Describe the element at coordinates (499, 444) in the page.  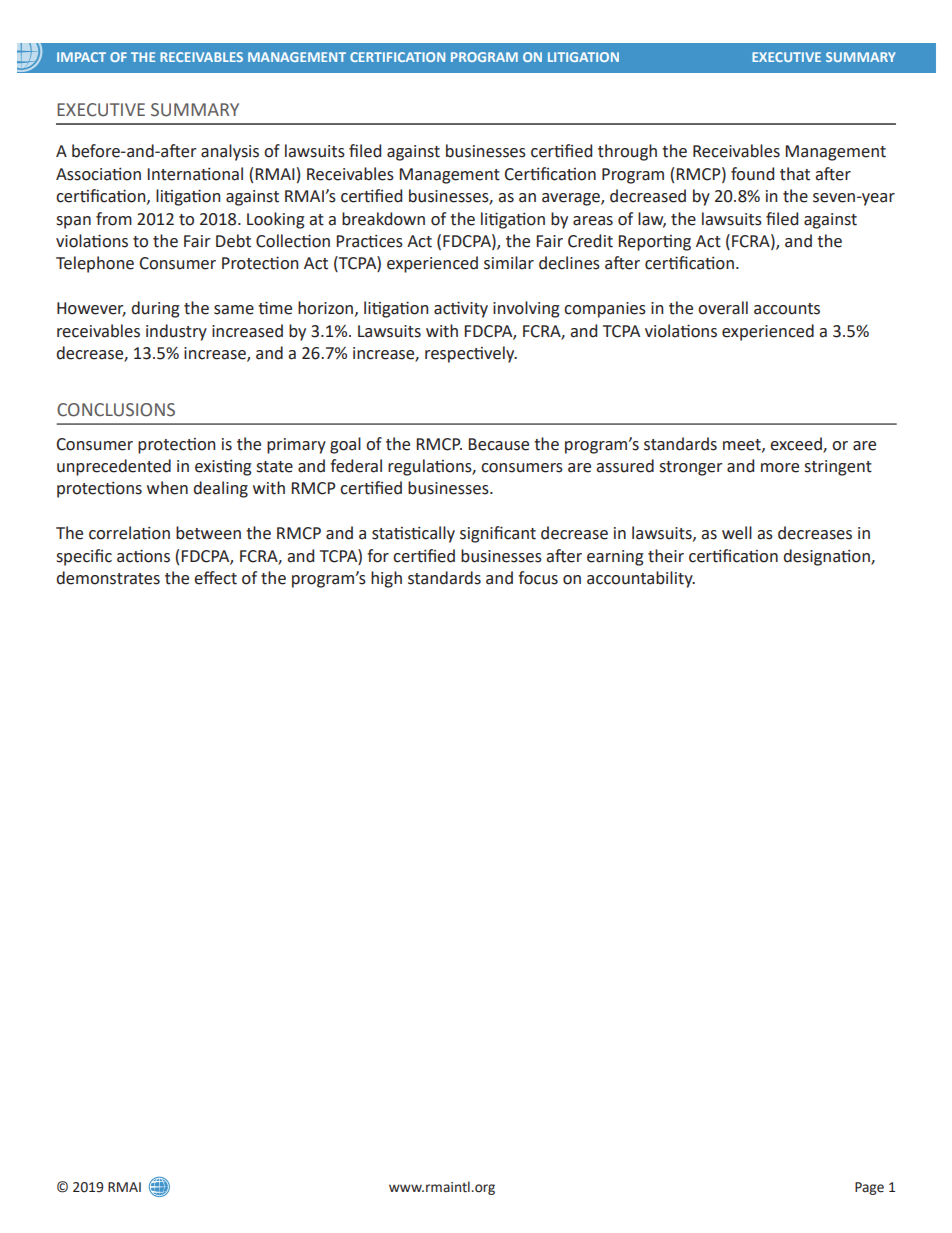
I see `Because` at that location.
